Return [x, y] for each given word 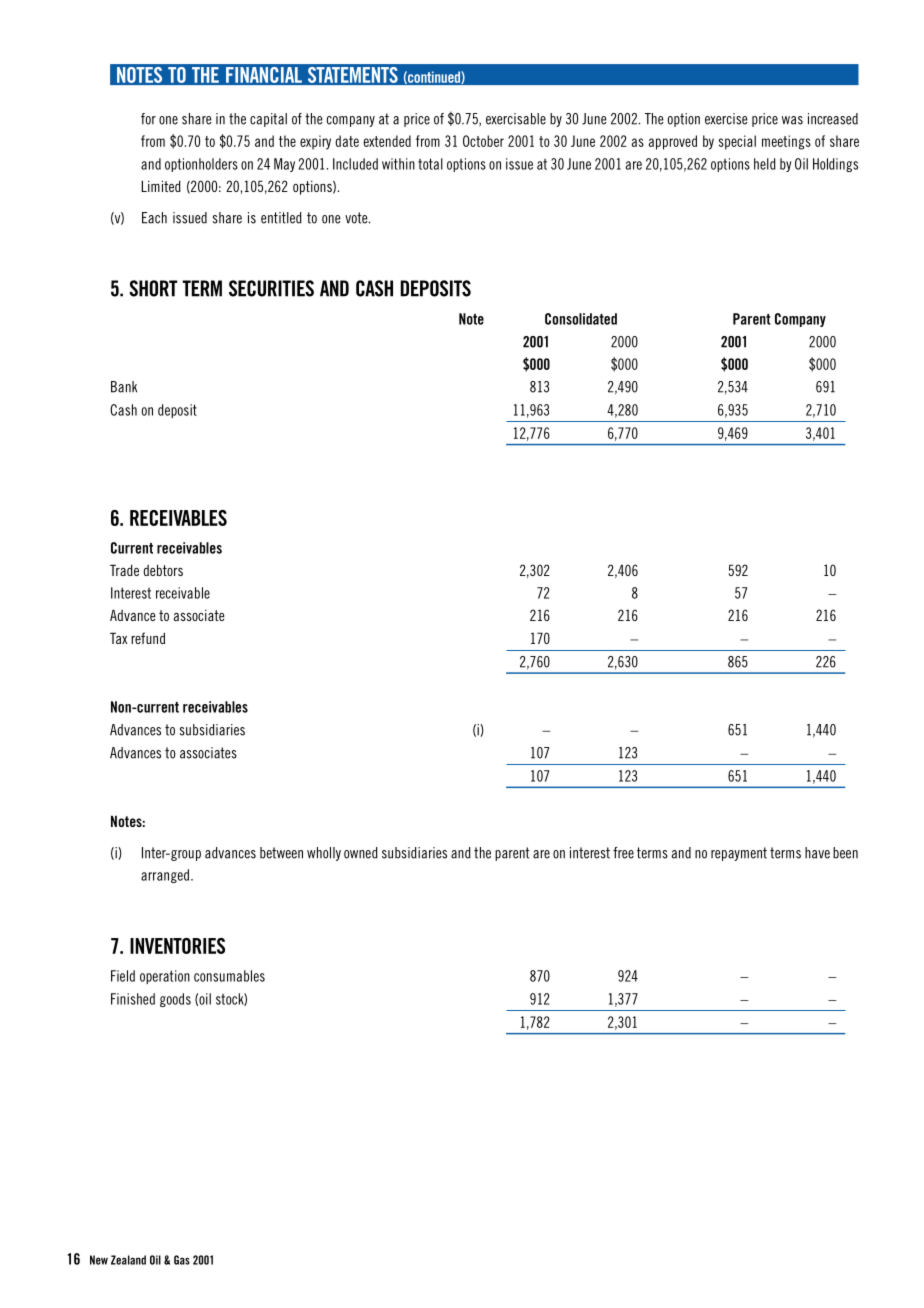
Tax [118, 638]
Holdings [835, 165]
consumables [229, 976]
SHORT [153, 288]
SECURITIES [271, 288]
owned [361, 853]
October [483, 141]
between [281, 853]
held [765, 164]
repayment [739, 854]
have [817, 853]
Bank [124, 387]
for [148, 119]
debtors [163, 570]
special [737, 142]
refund [148, 638]
